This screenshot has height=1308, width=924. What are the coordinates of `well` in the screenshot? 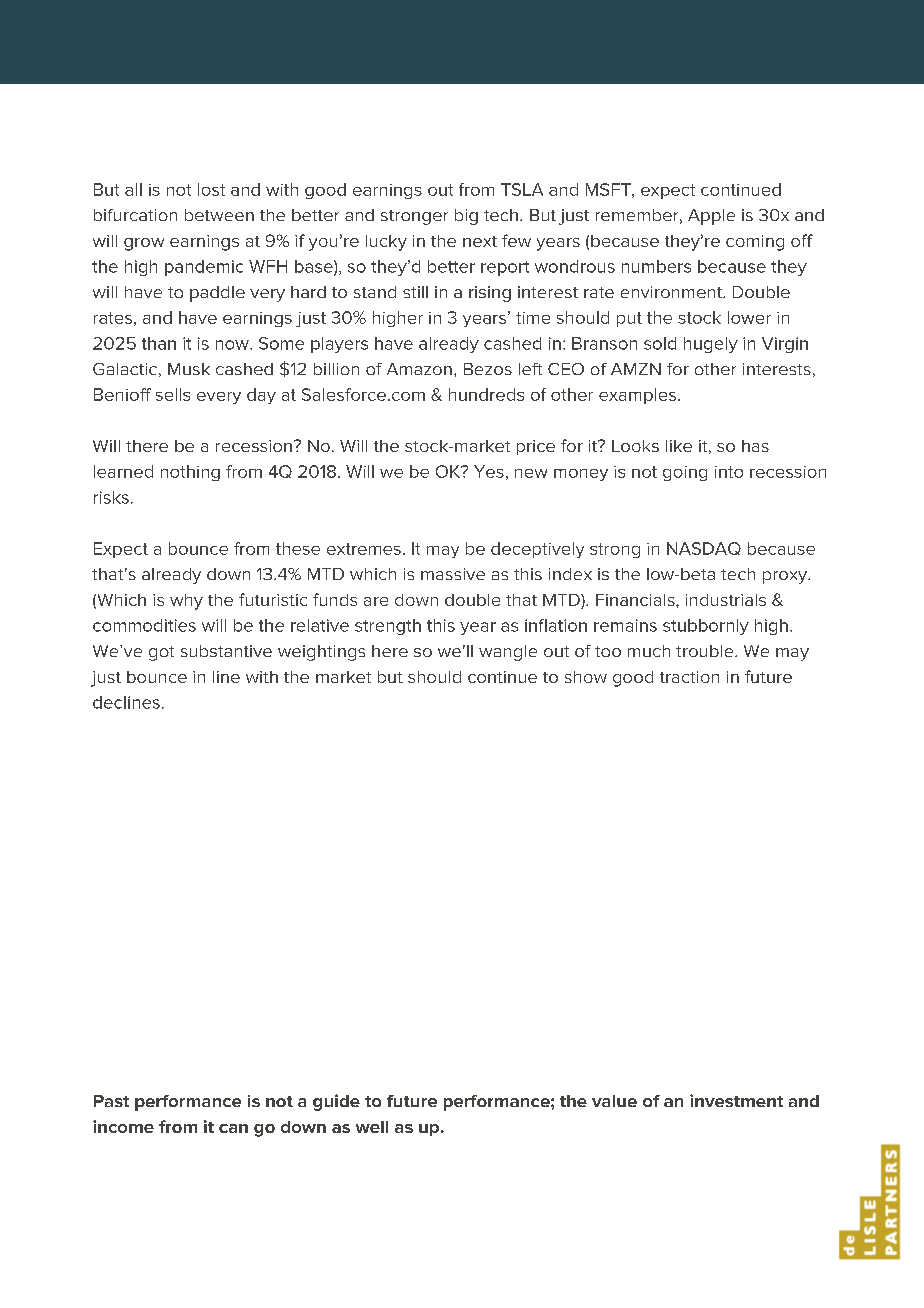 It's located at (372, 1127).
